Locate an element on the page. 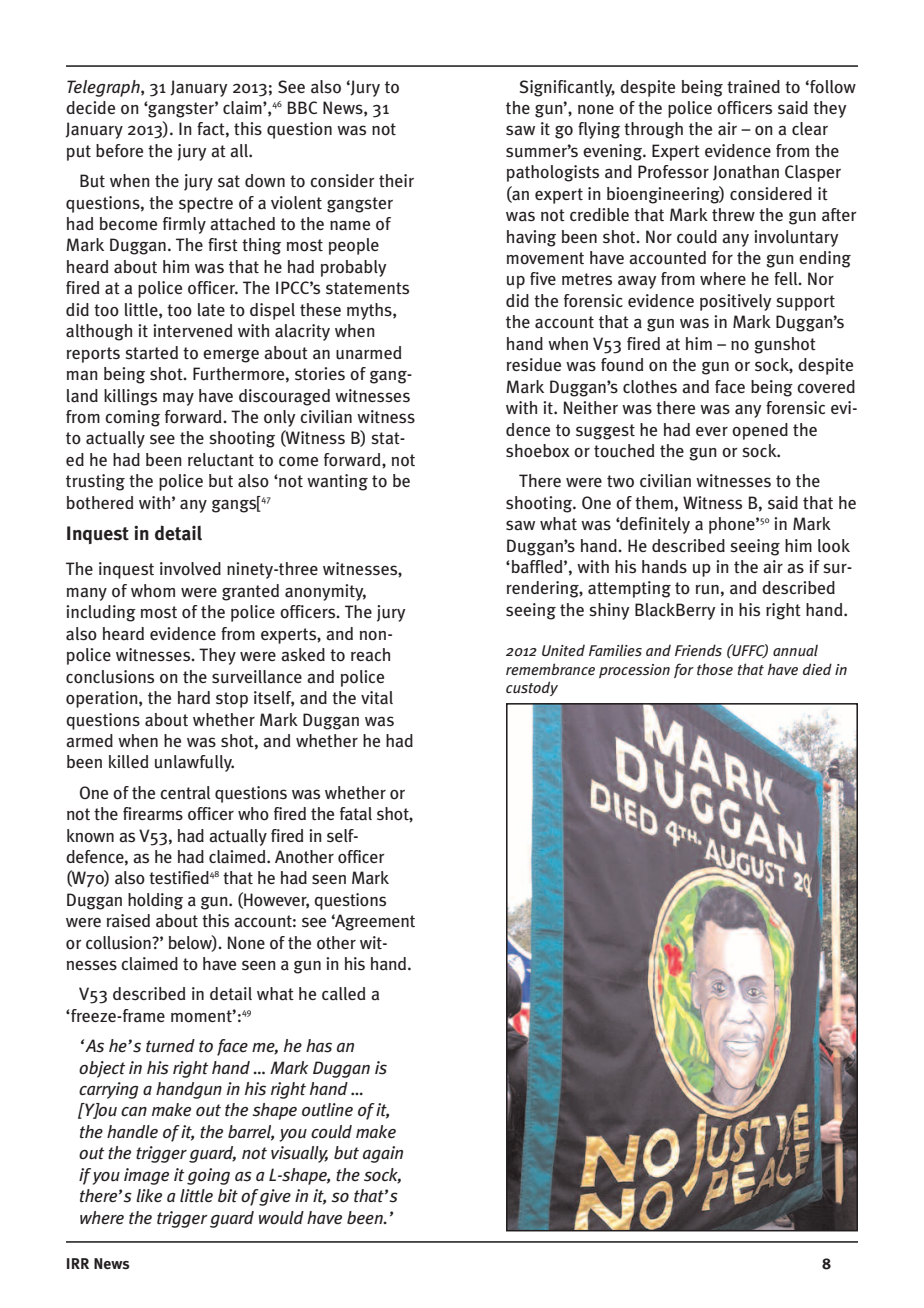  like is located at coordinates (149, 1195).
